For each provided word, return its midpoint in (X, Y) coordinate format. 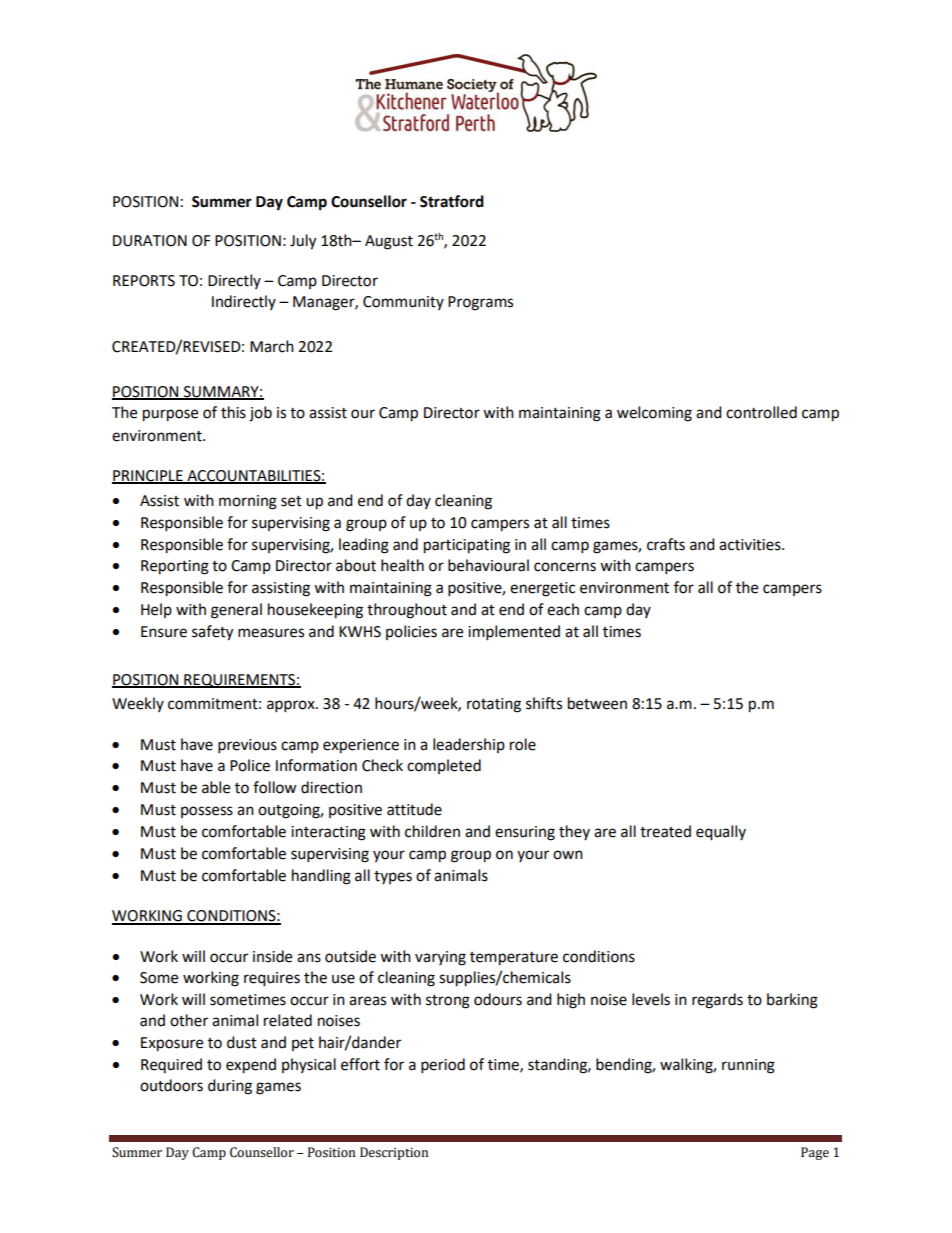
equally (721, 833)
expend (251, 1066)
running (748, 1066)
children (432, 831)
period (443, 1066)
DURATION (150, 241)
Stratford (452, 201)
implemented (514, 633)
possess (207, 812)
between (597, 703)
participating (467, 546)
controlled (761, 412)
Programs (480, 303)
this (233, 412)
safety (212, 633)
